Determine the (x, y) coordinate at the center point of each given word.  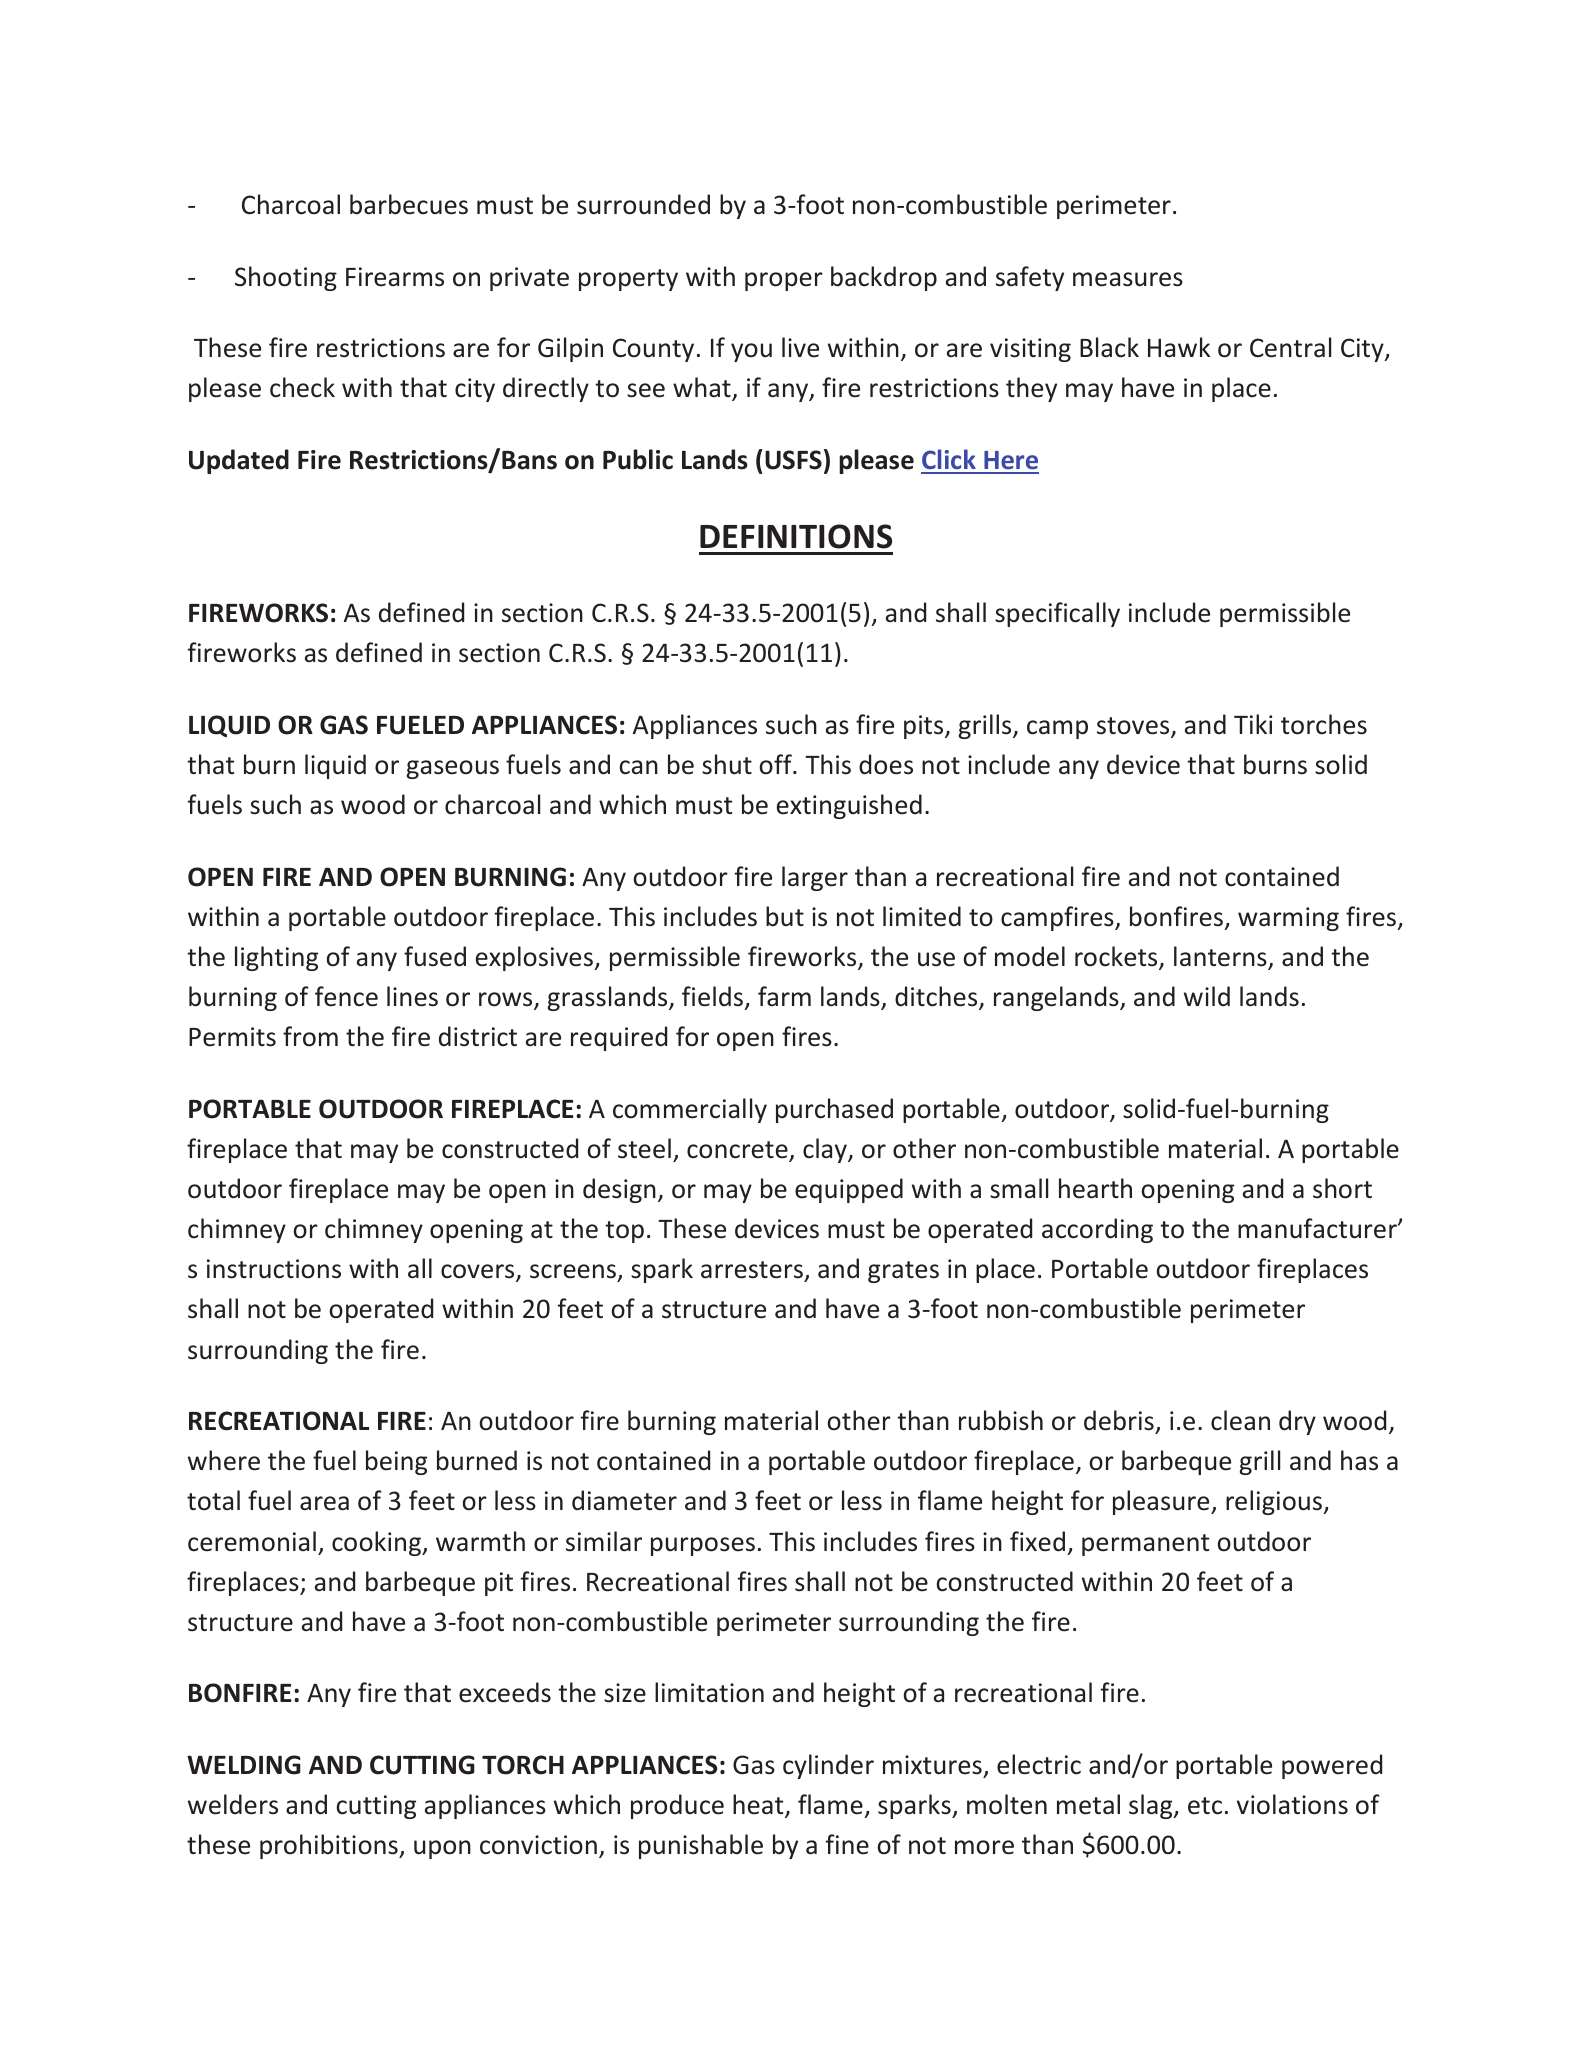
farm (784, 996)
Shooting (286, 278)
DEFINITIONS (796, 536)
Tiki (1253, 724)
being (396, 1462)
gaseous (453, 769)
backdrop (884, 278)
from (310, 1036)
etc (1205, 1806)
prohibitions (330, 1846)
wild (1207, 996)
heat (759, 1805)
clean (1240, 1420)
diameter (624, 1500)
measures (1128, 279)
